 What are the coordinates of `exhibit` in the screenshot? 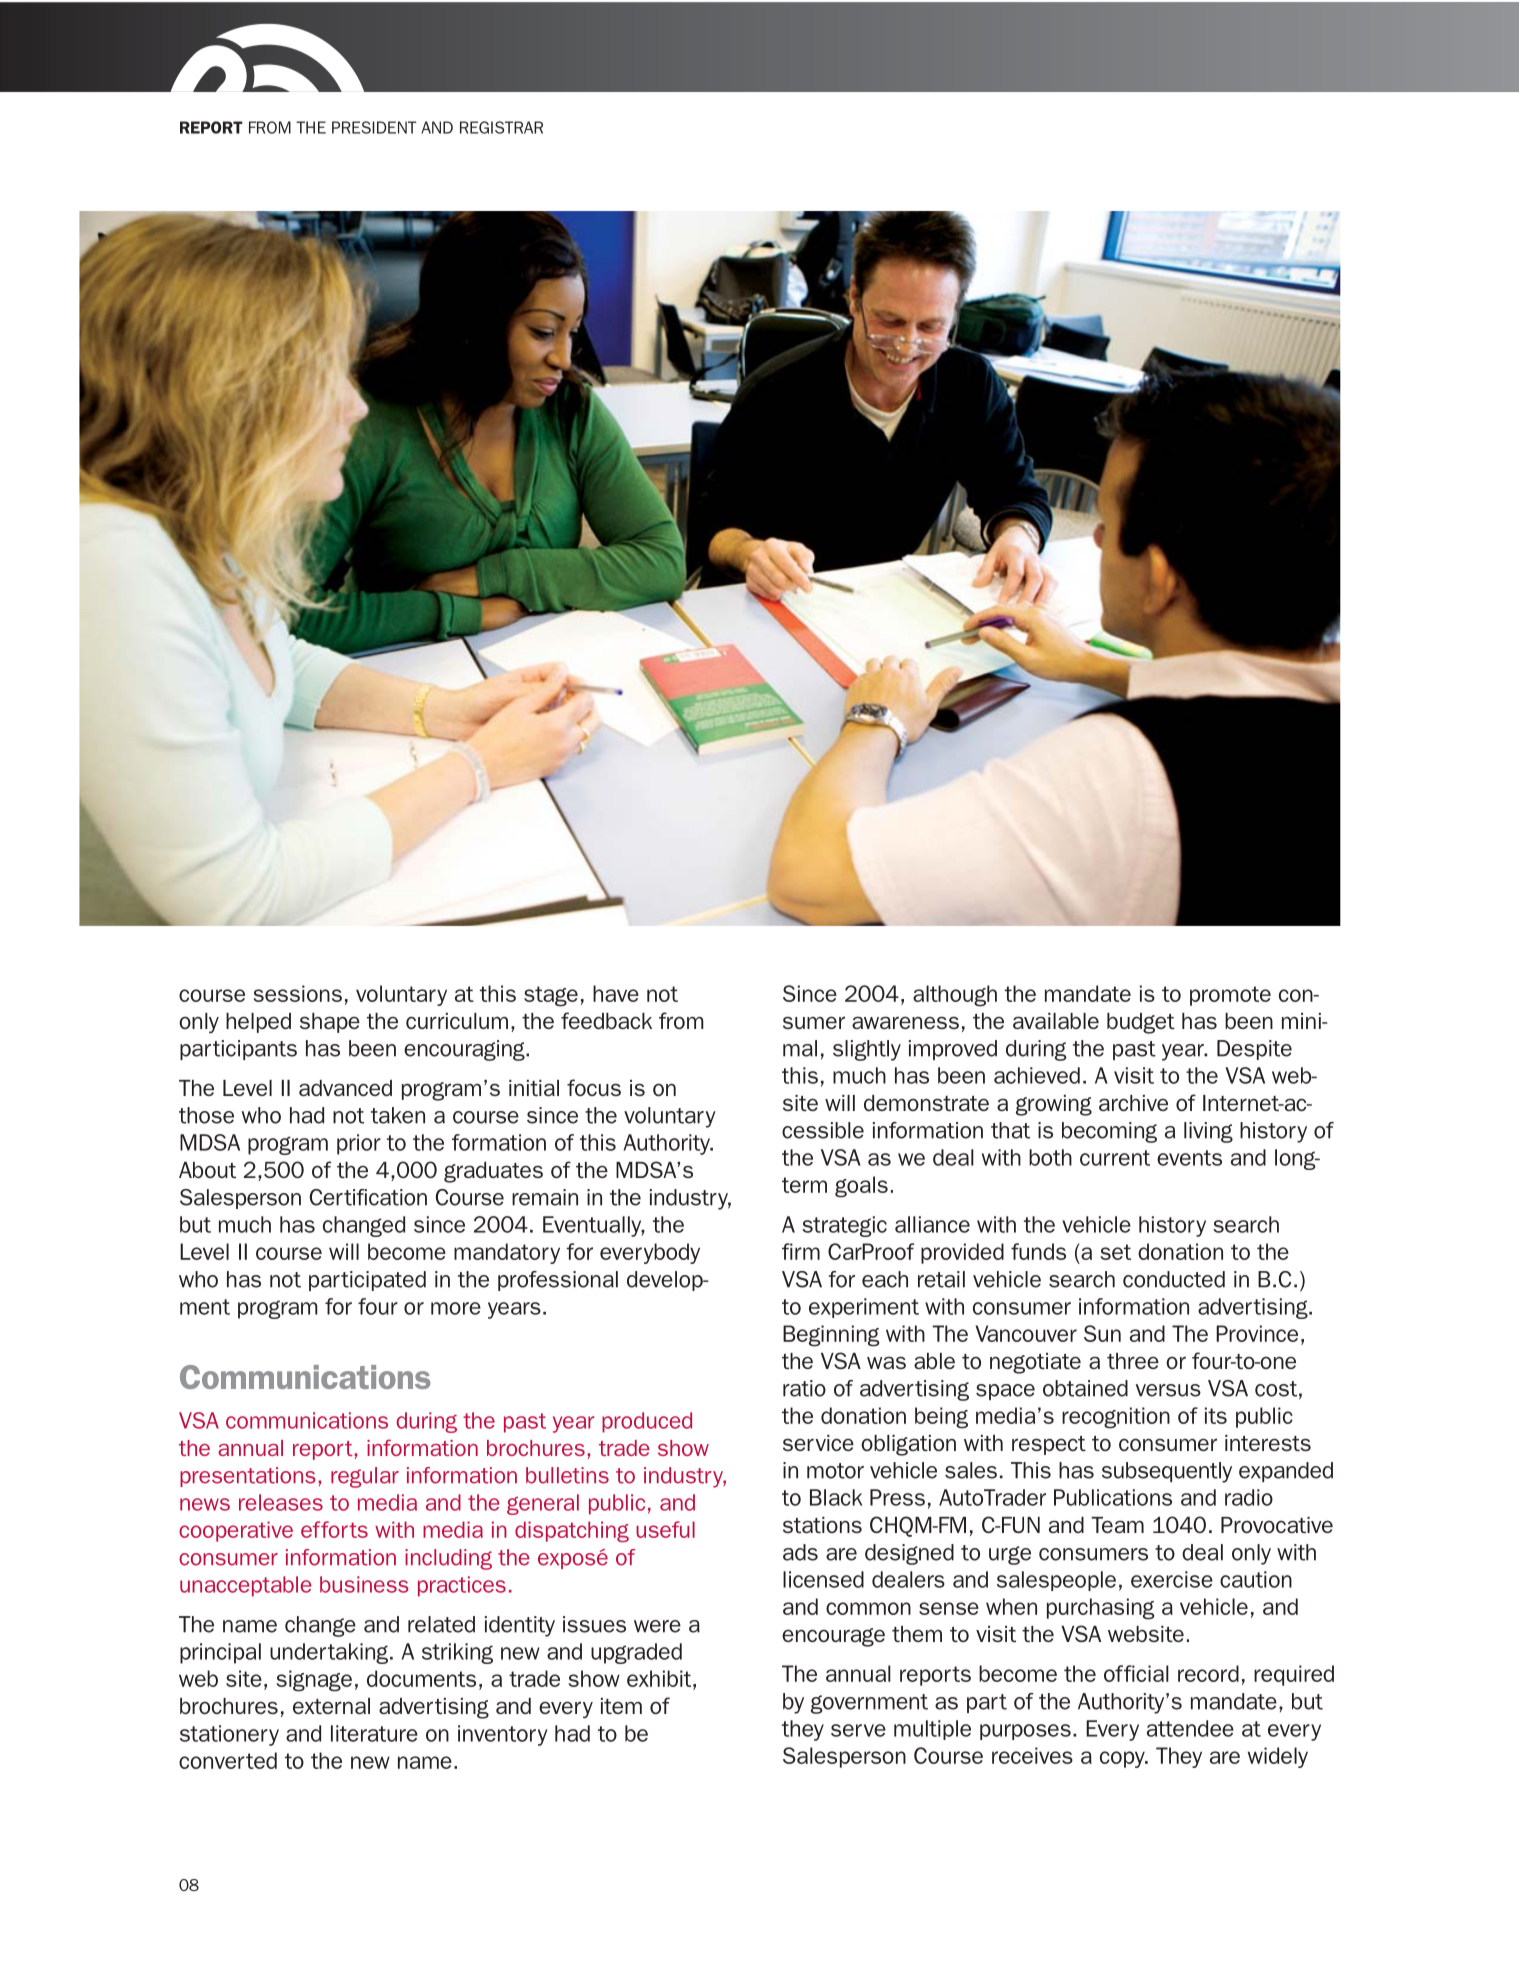 It's located at (660, 1678).
